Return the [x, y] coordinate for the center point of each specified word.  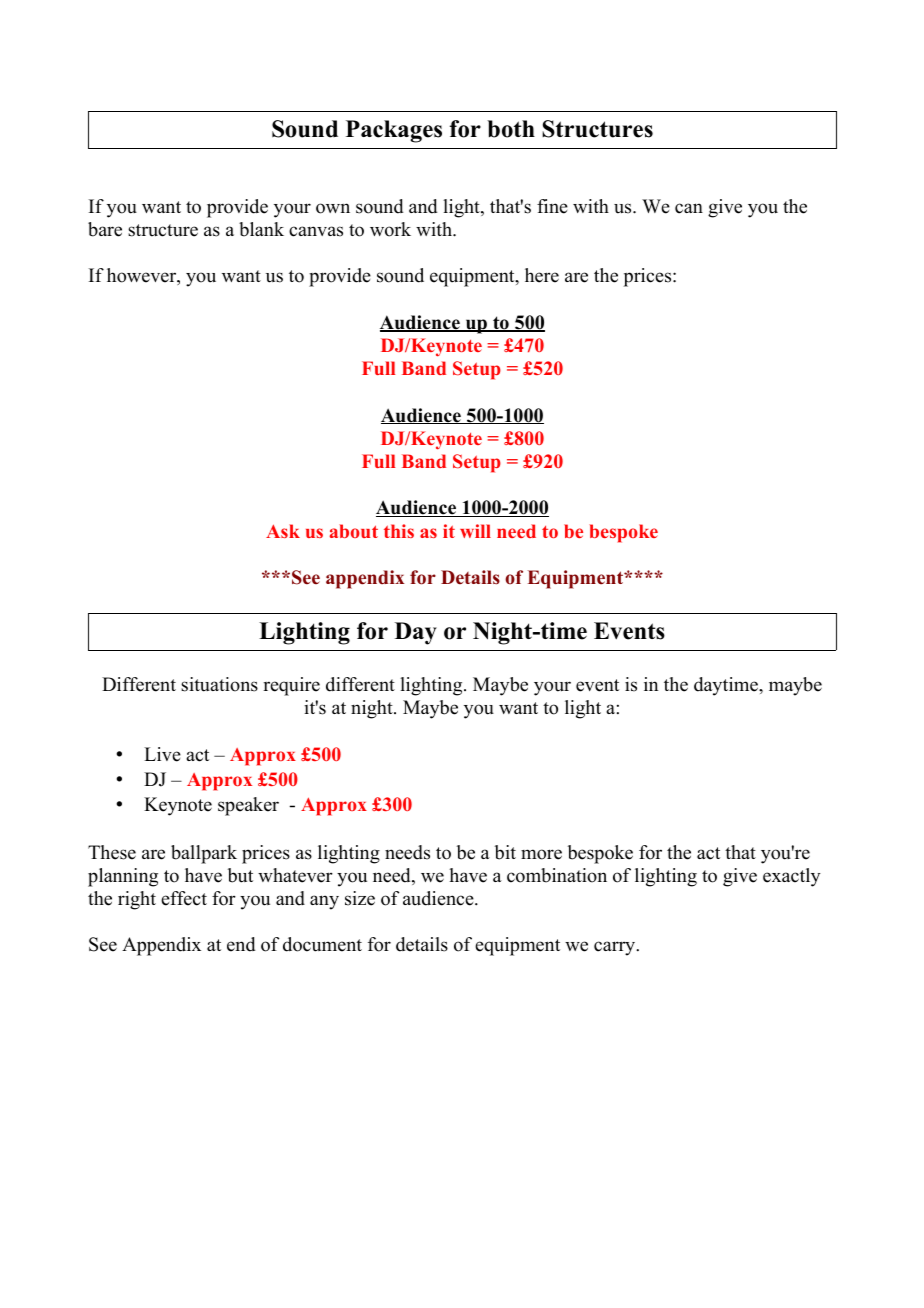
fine [552, 206]
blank [261, 229]
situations [219, 684]
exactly [792, 877]
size [360, 898]
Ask [283, 531]
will [475, 531]
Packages [394, 131]
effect [184, 898]
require [291, 686]
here [542, 275]
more [541, 854]
